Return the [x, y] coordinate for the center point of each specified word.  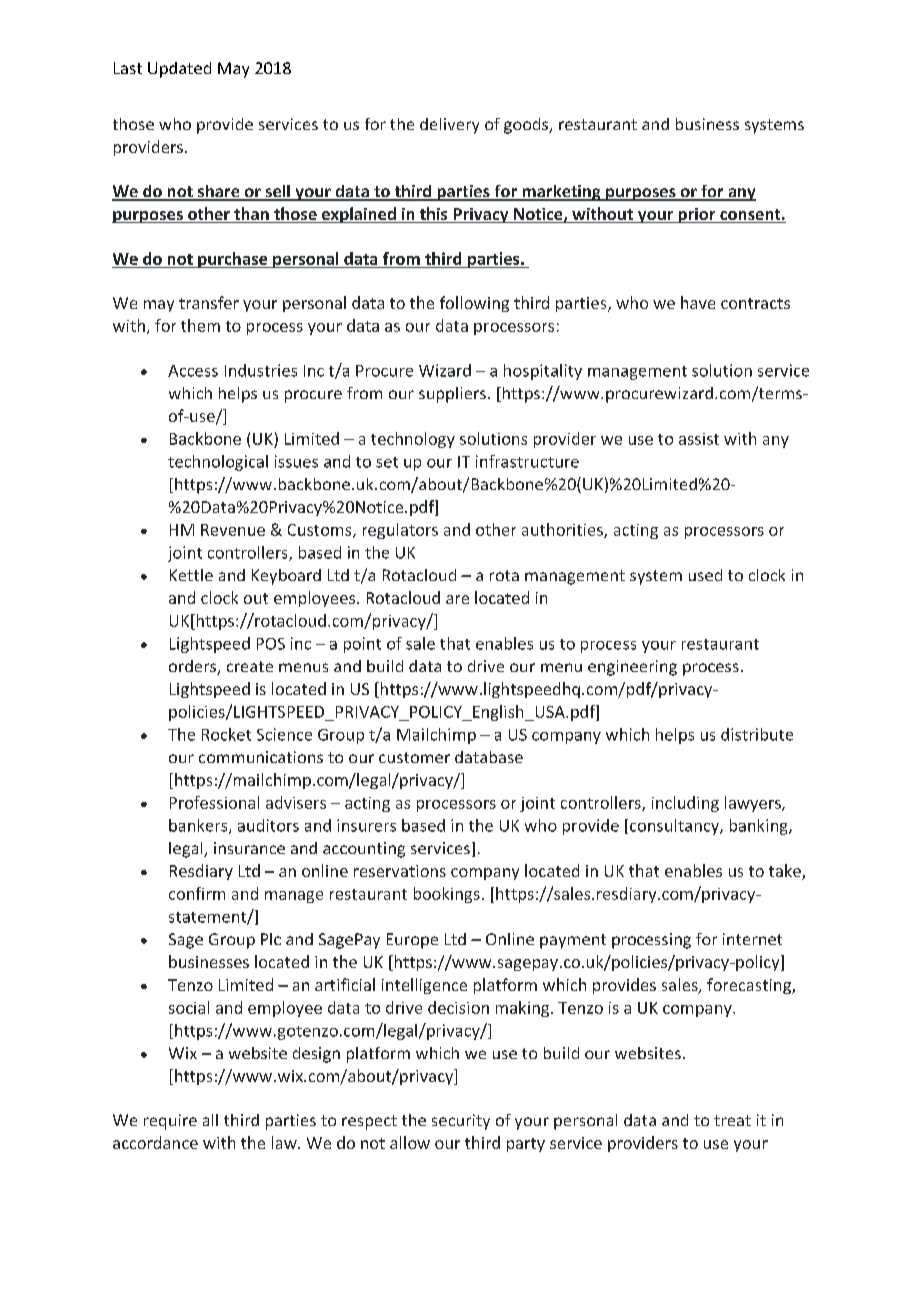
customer [414, 757]
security [461, 1122]
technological [218, 463]
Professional [214, 802]
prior [697, 215]
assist [699, 439]
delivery [449, 126]
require [170, 1122]
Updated [179, 70]
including [685, 804]
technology [413, 440]
